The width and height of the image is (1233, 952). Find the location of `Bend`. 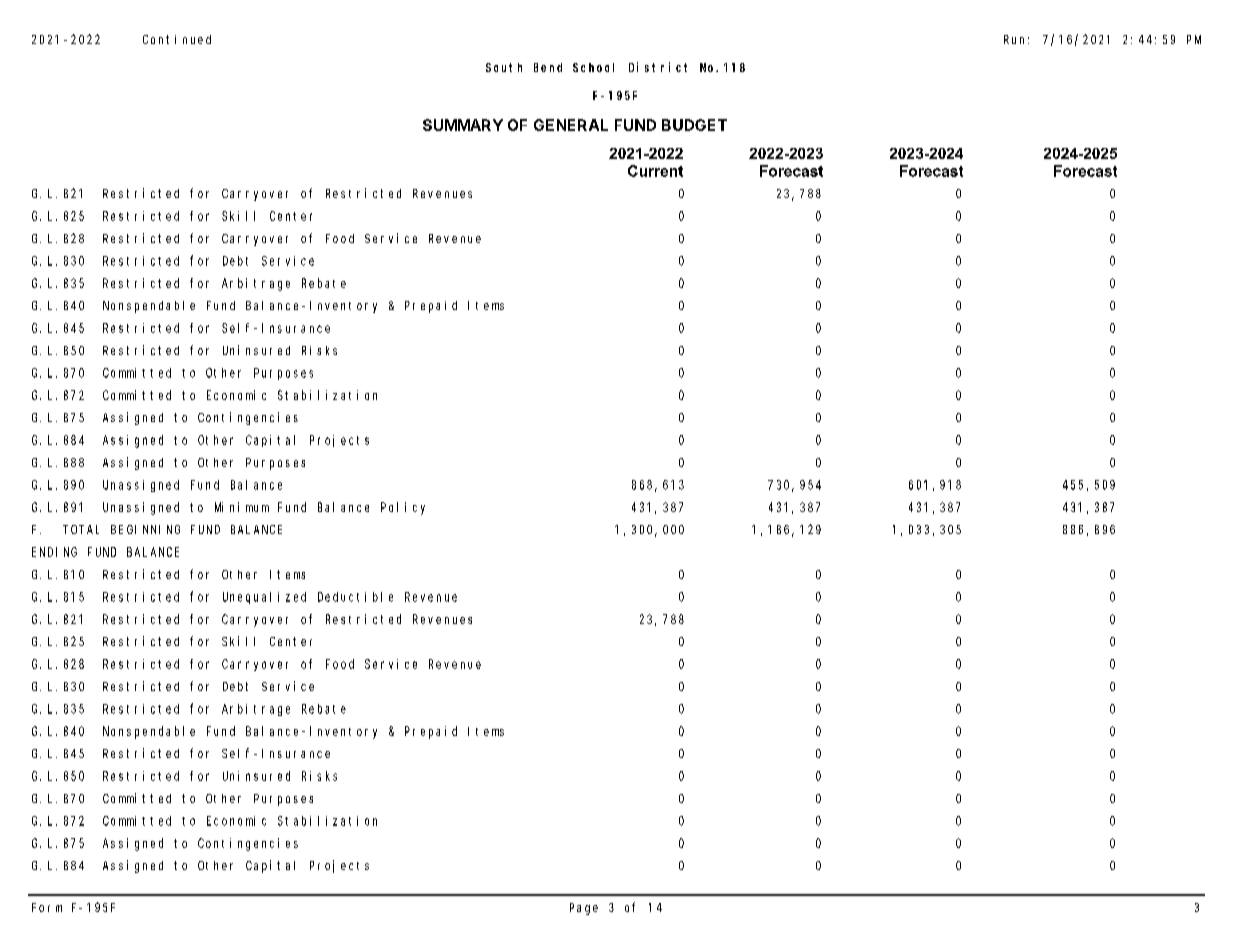

Bend is located at coordinates (548, 67).
